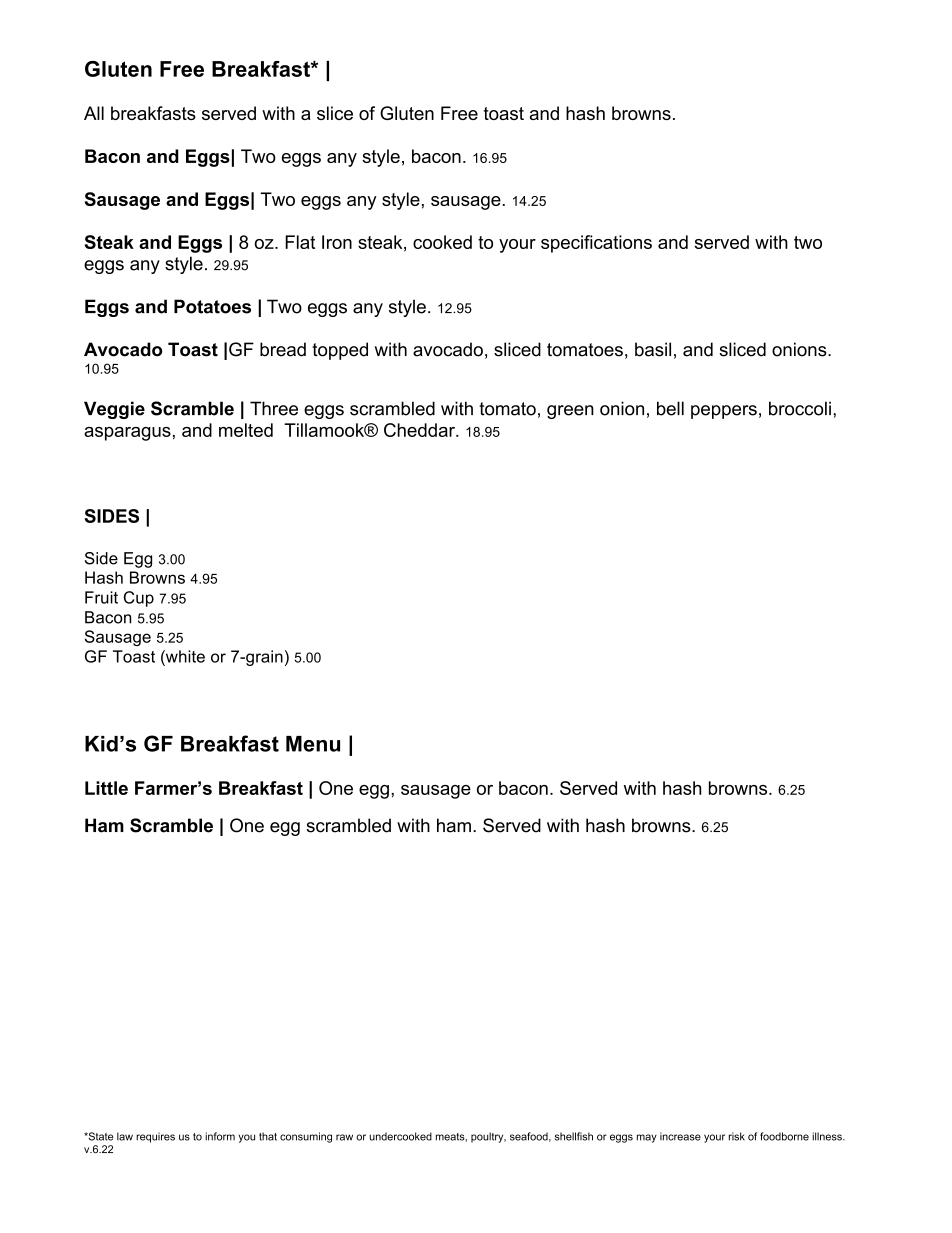  Describe the element at coordinates (420, 430) in the page. I see `Cheddar` at that location.
